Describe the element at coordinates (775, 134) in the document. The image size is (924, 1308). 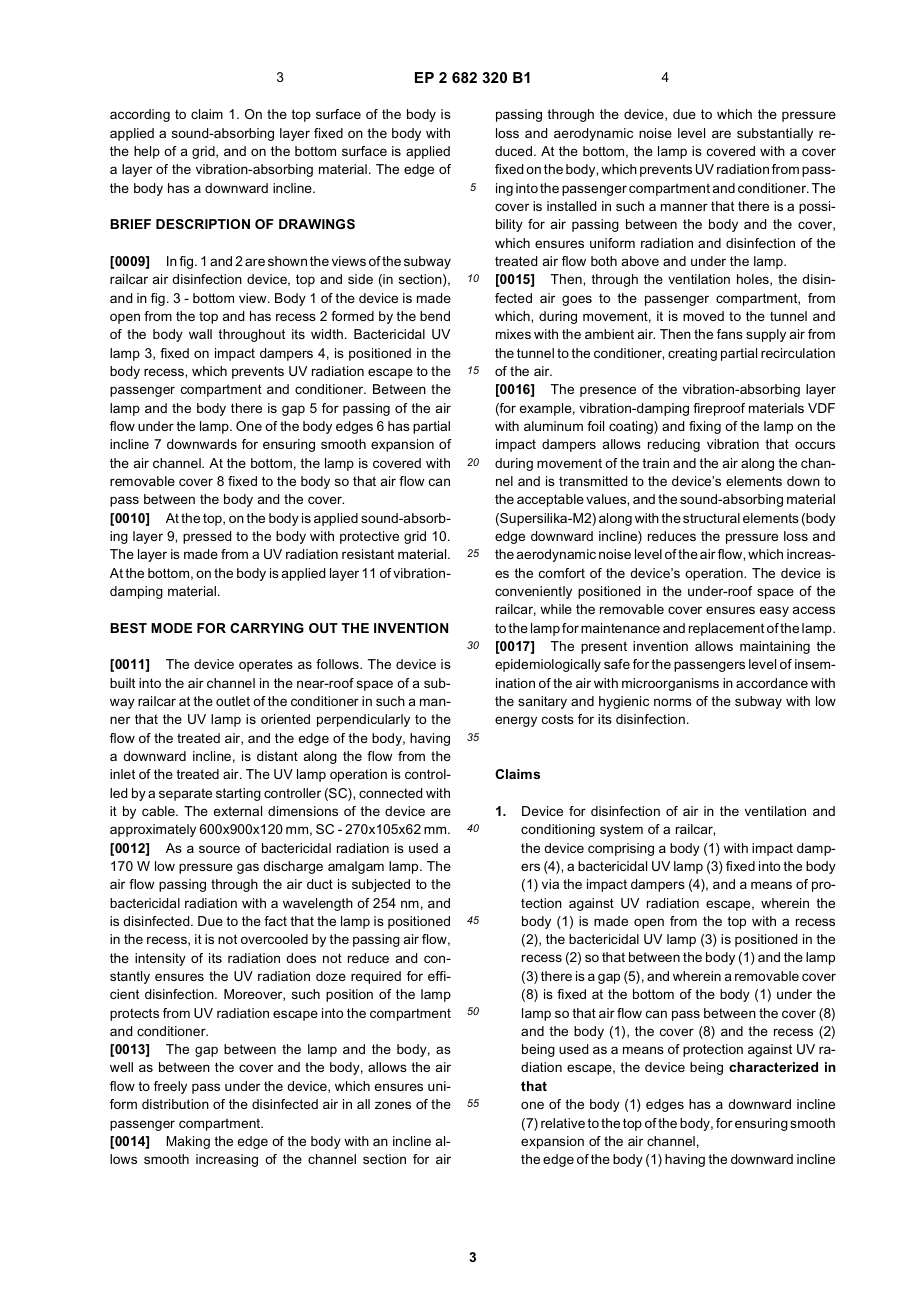
I see `substantially` at that location.
